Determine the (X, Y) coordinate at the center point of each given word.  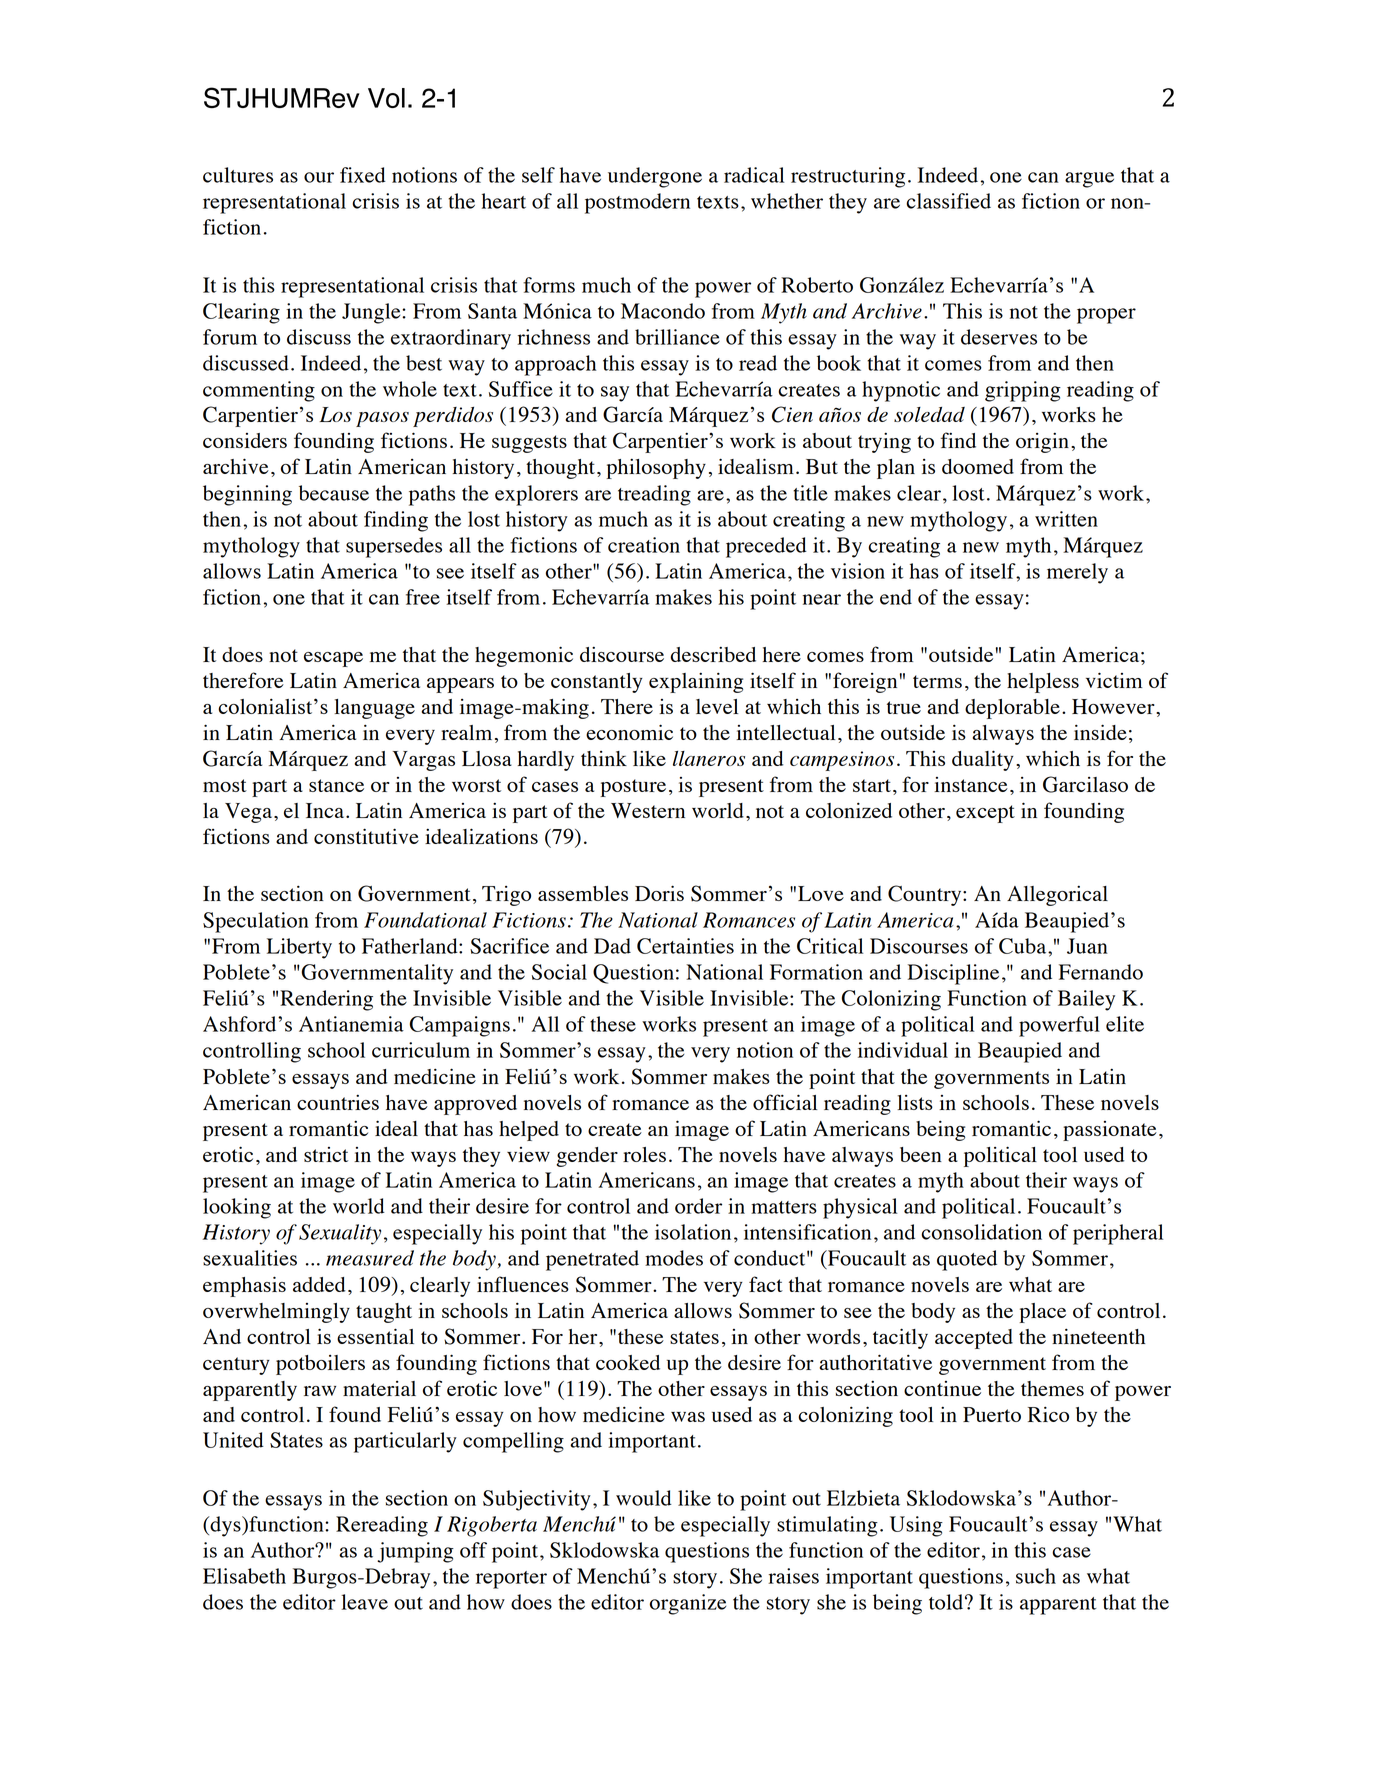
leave (364, 1602)
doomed (978, 466)
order (698, 1206)
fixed (363, 175)
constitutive (366, 836)
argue (1089, 180)
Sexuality (340, 1234)
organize (688, 1604)
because (334, 493)
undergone (655, 177)
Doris (659, 893)
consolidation (981, 1232)
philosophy (656, 469)
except (985, 814)
